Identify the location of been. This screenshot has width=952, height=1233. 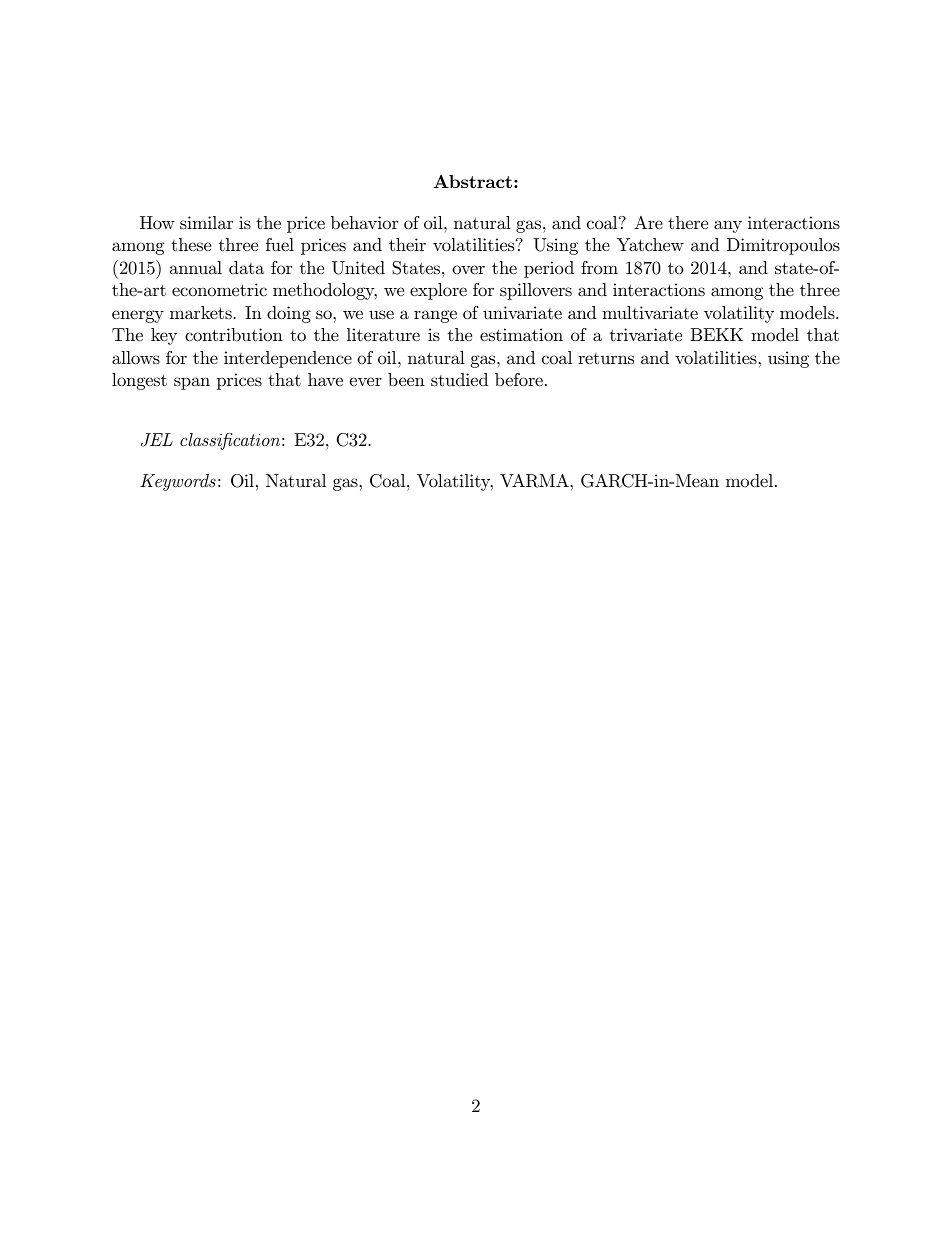
(406, 379).
